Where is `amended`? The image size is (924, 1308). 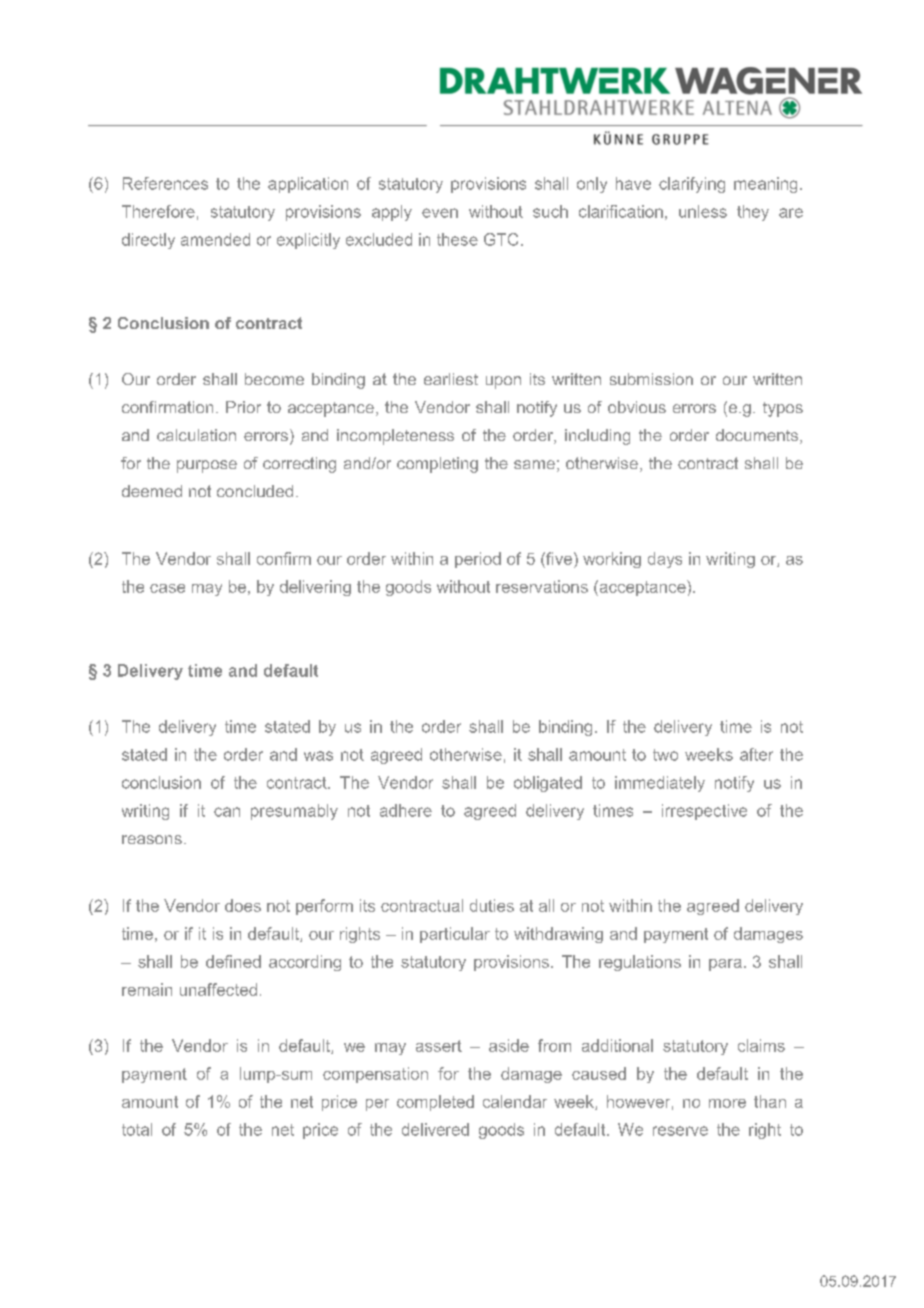
amended is located at coordinates (215, 239).
